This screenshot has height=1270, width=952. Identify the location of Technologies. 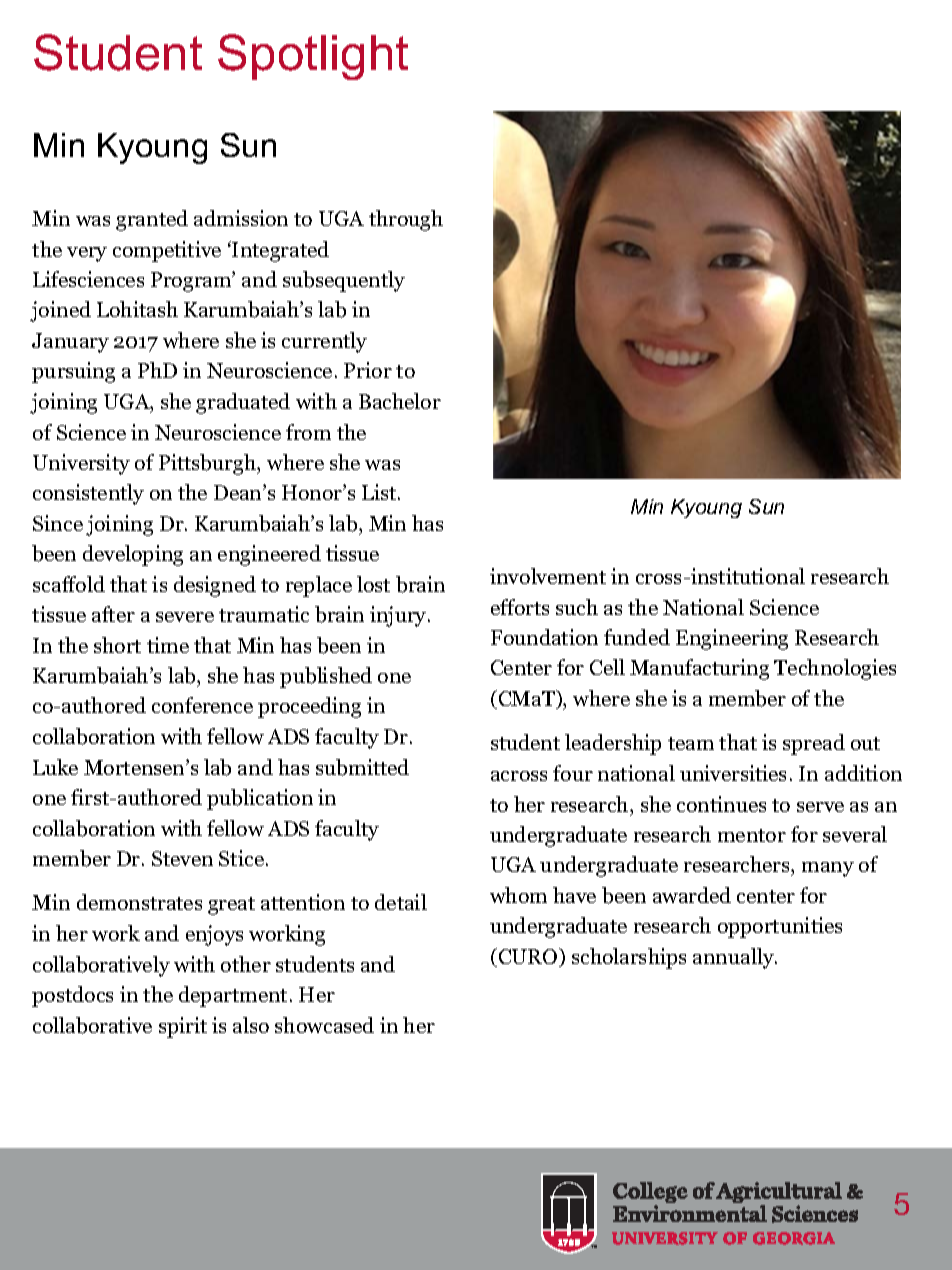
(835, 669).
